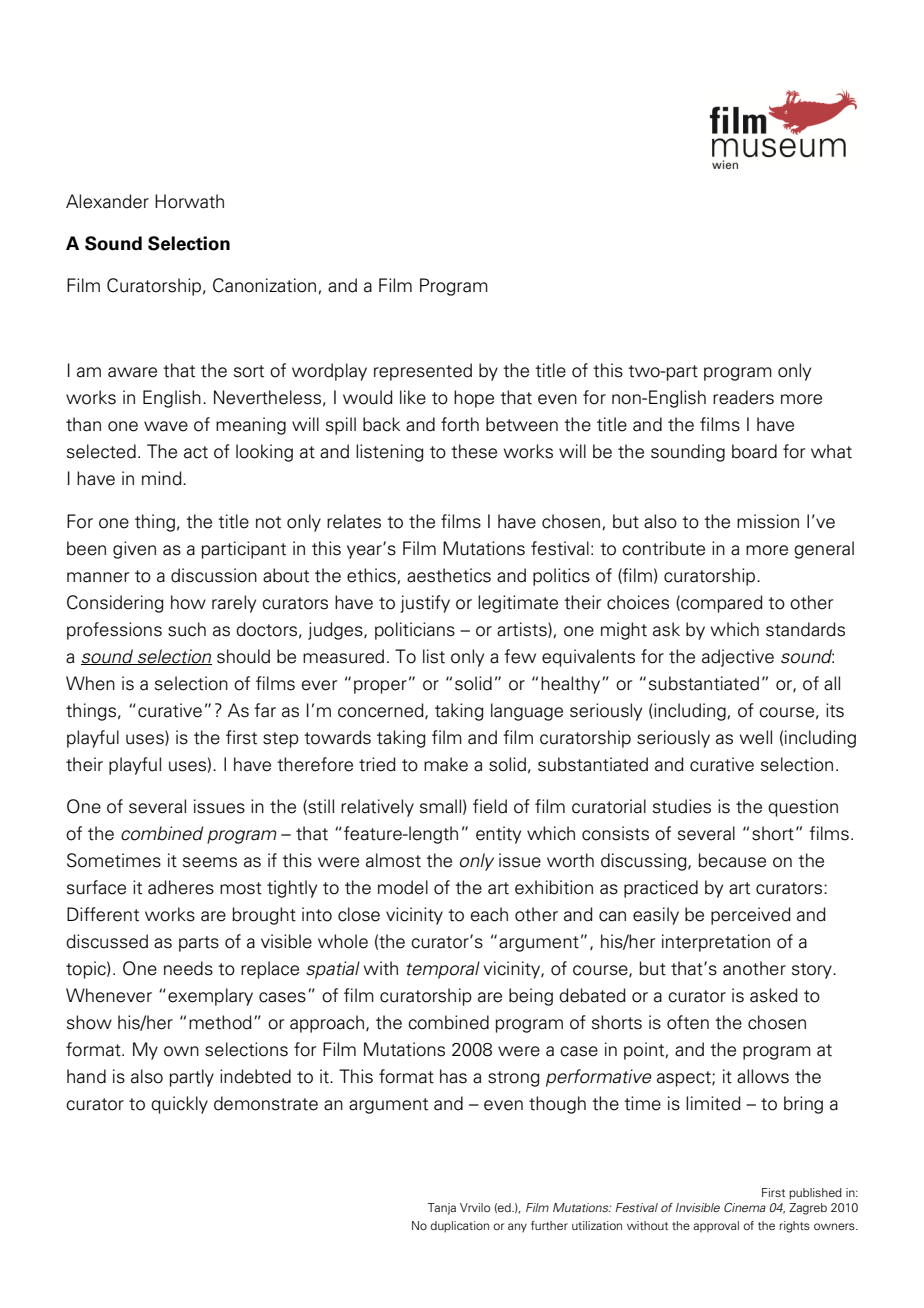 This screenshot has height=1308, width=924. Describe the element at coordinates (107, 201) in the screenshot. I see `Alexander` at that location.
